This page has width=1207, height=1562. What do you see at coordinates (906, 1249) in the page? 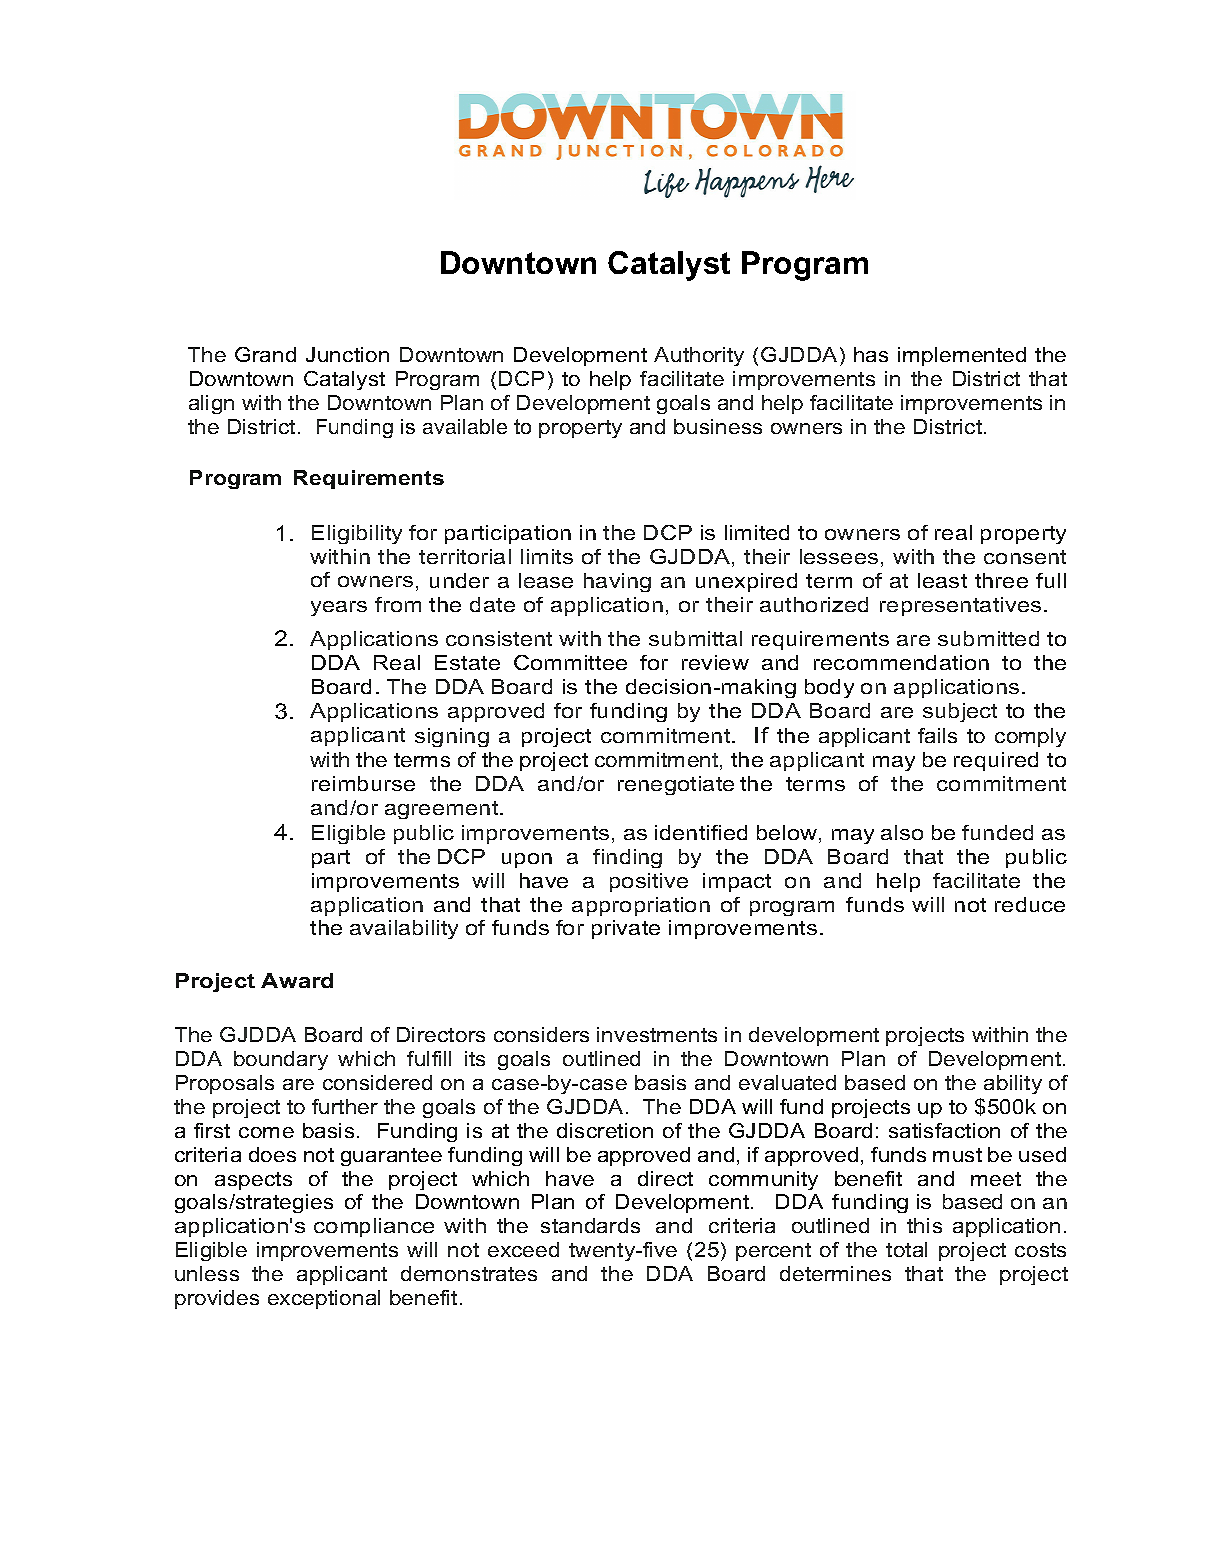
I see `total` at bounding box center [906, 1249].
